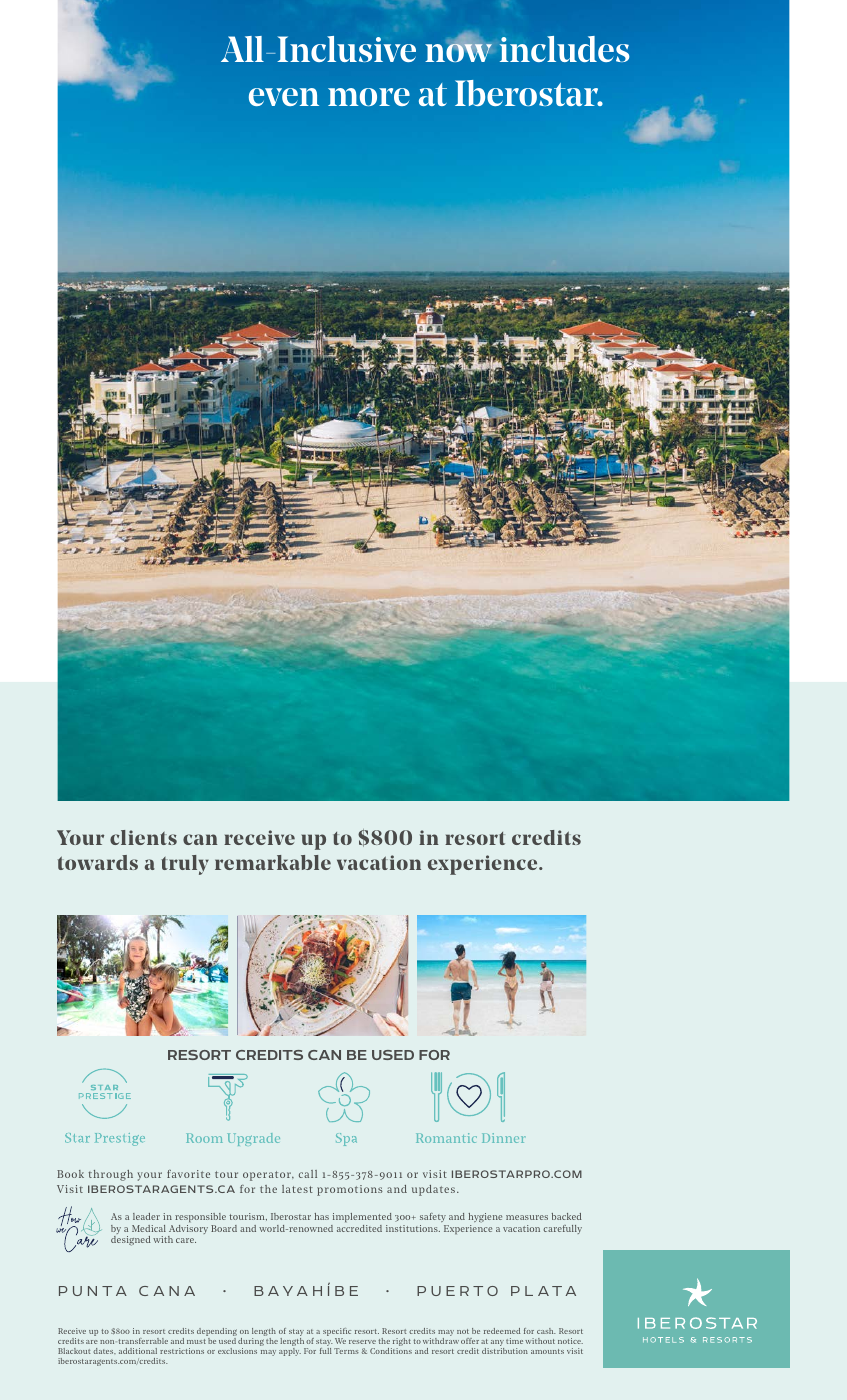  Describe the element at coordinates (284, 97) in the page. I see `even` at that location.
